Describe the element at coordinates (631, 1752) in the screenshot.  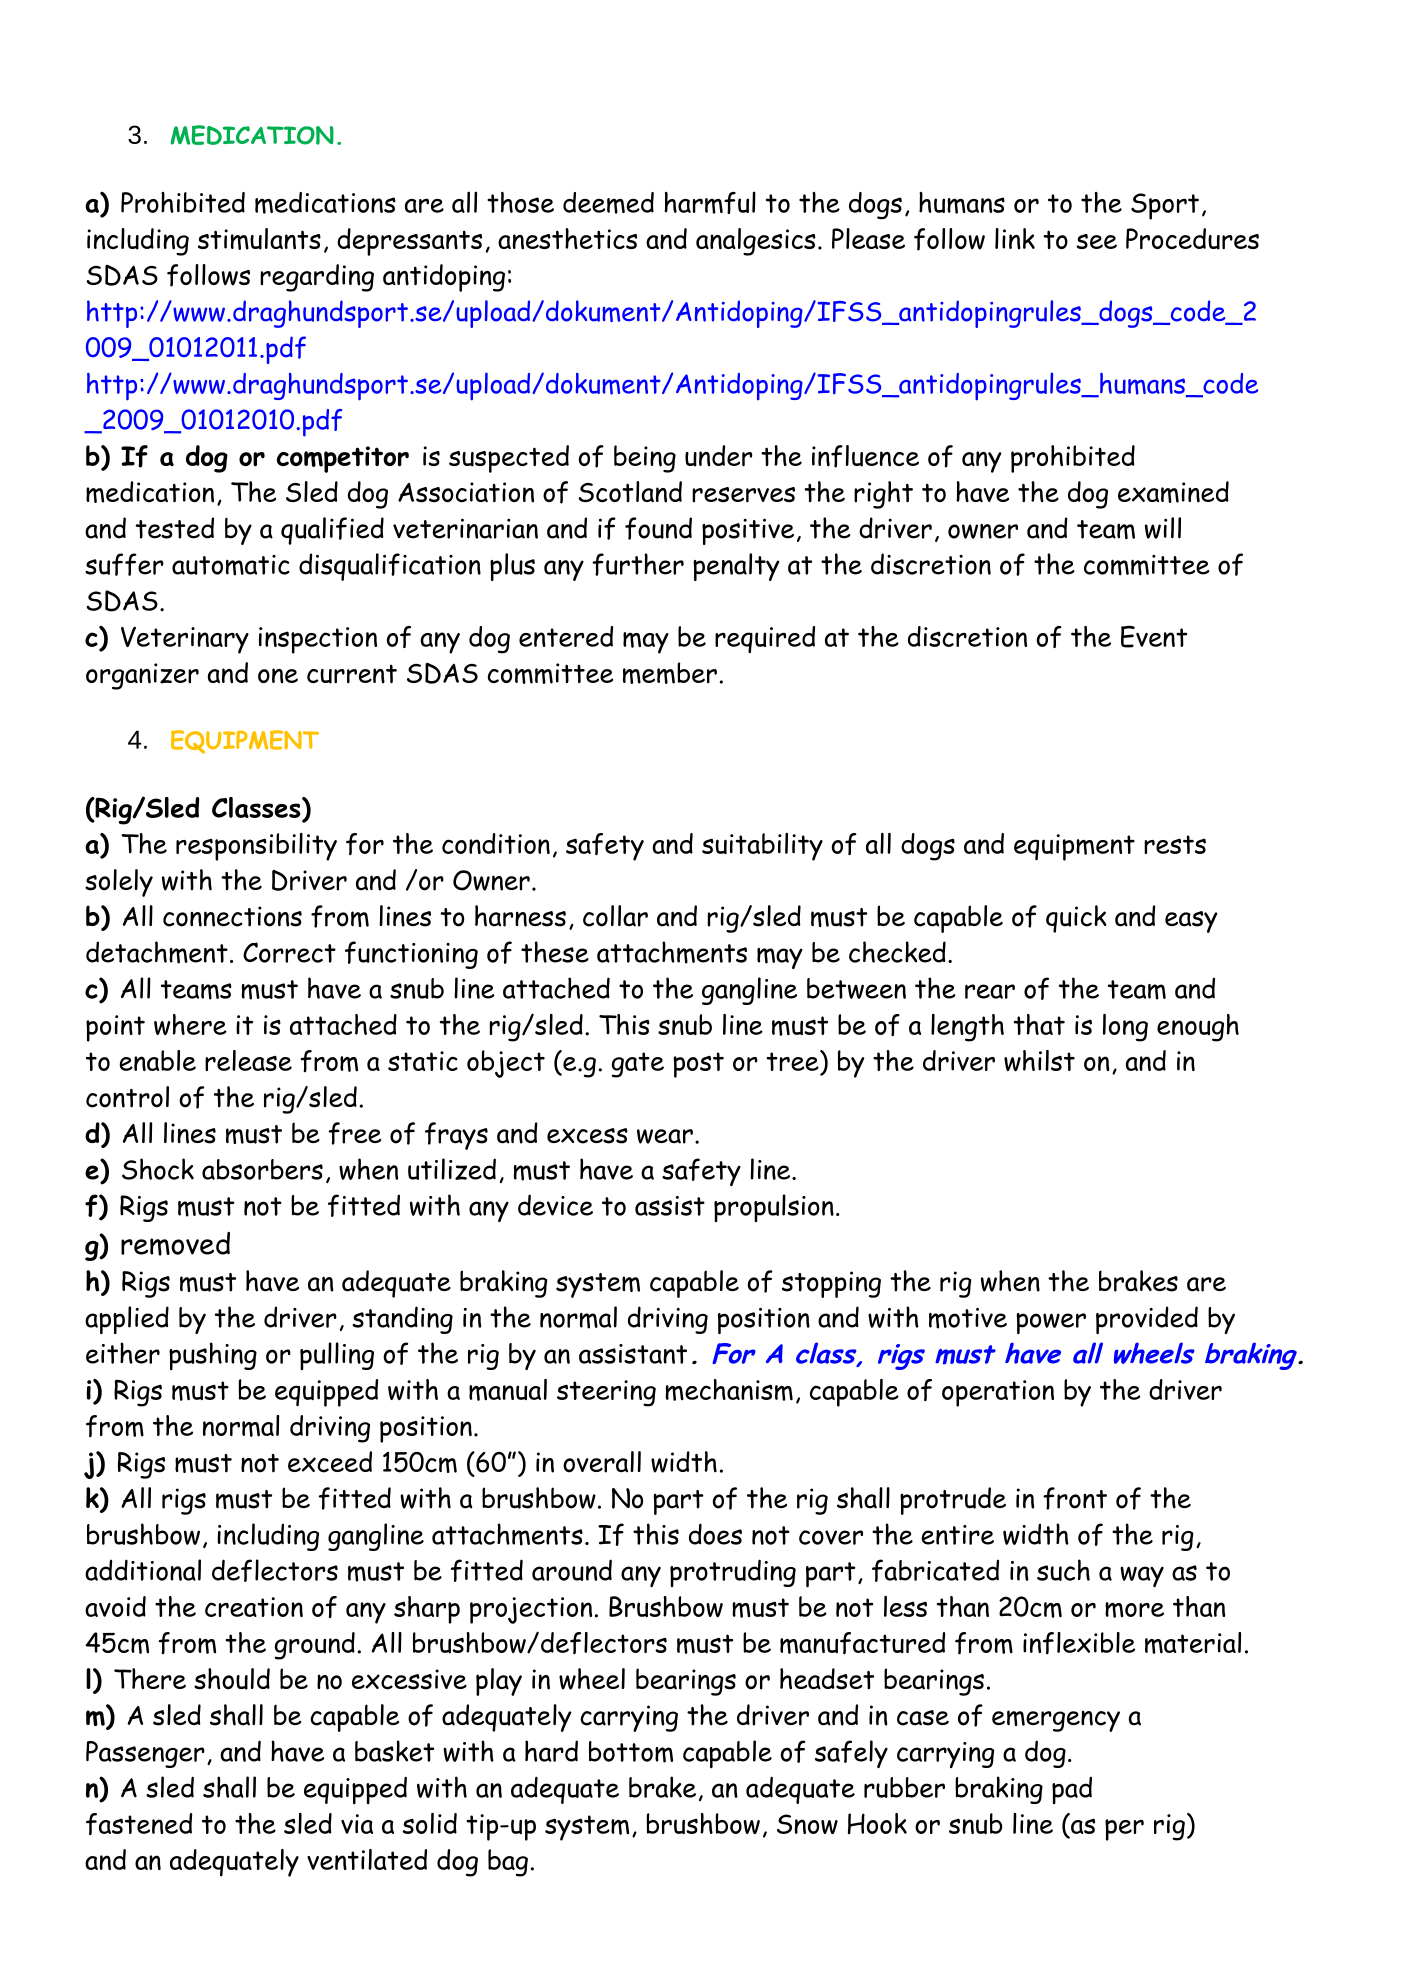
I see `bottom` at that location.
